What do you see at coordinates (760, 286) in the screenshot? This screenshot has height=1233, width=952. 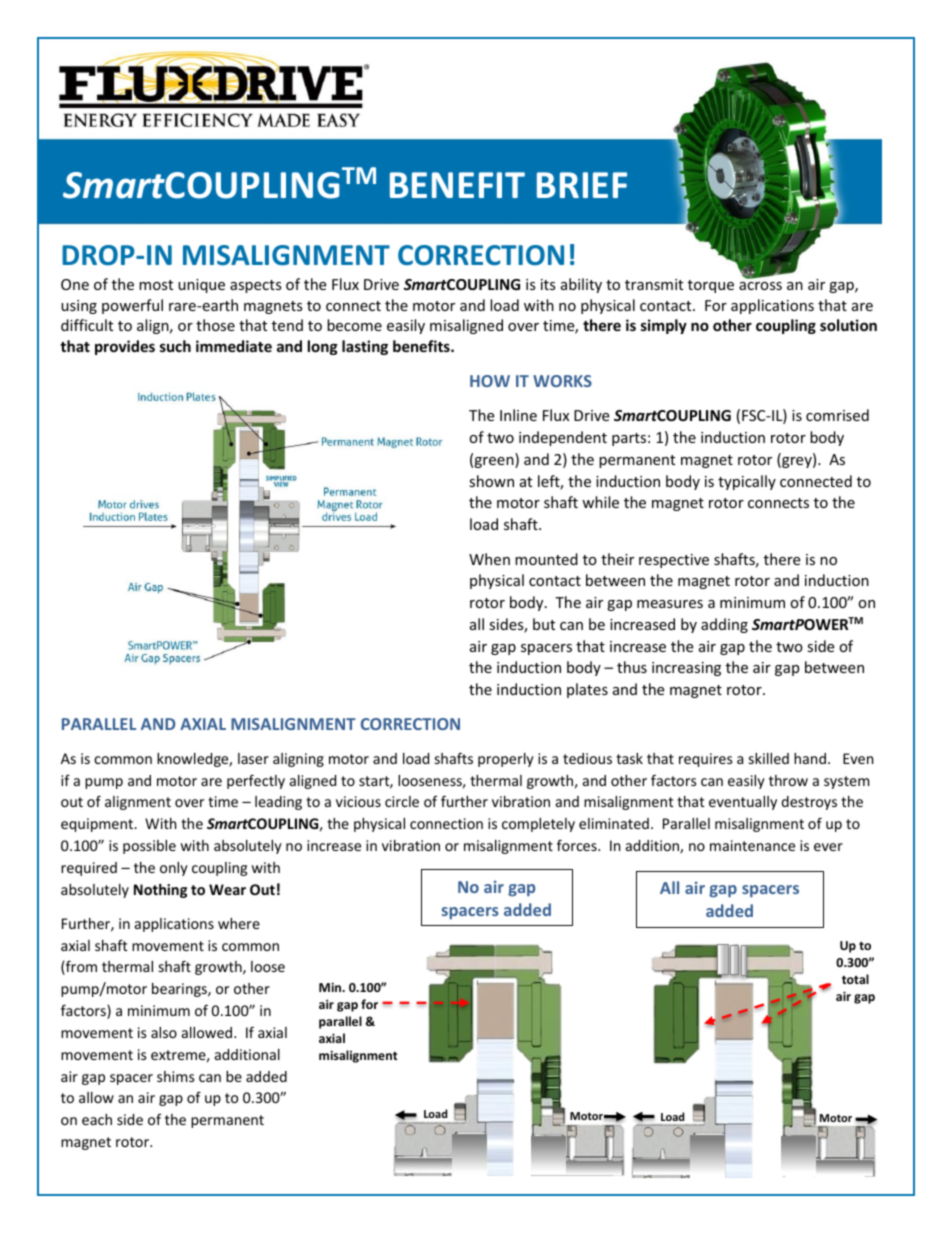 I see `across` at bounding box center [760, 286].
